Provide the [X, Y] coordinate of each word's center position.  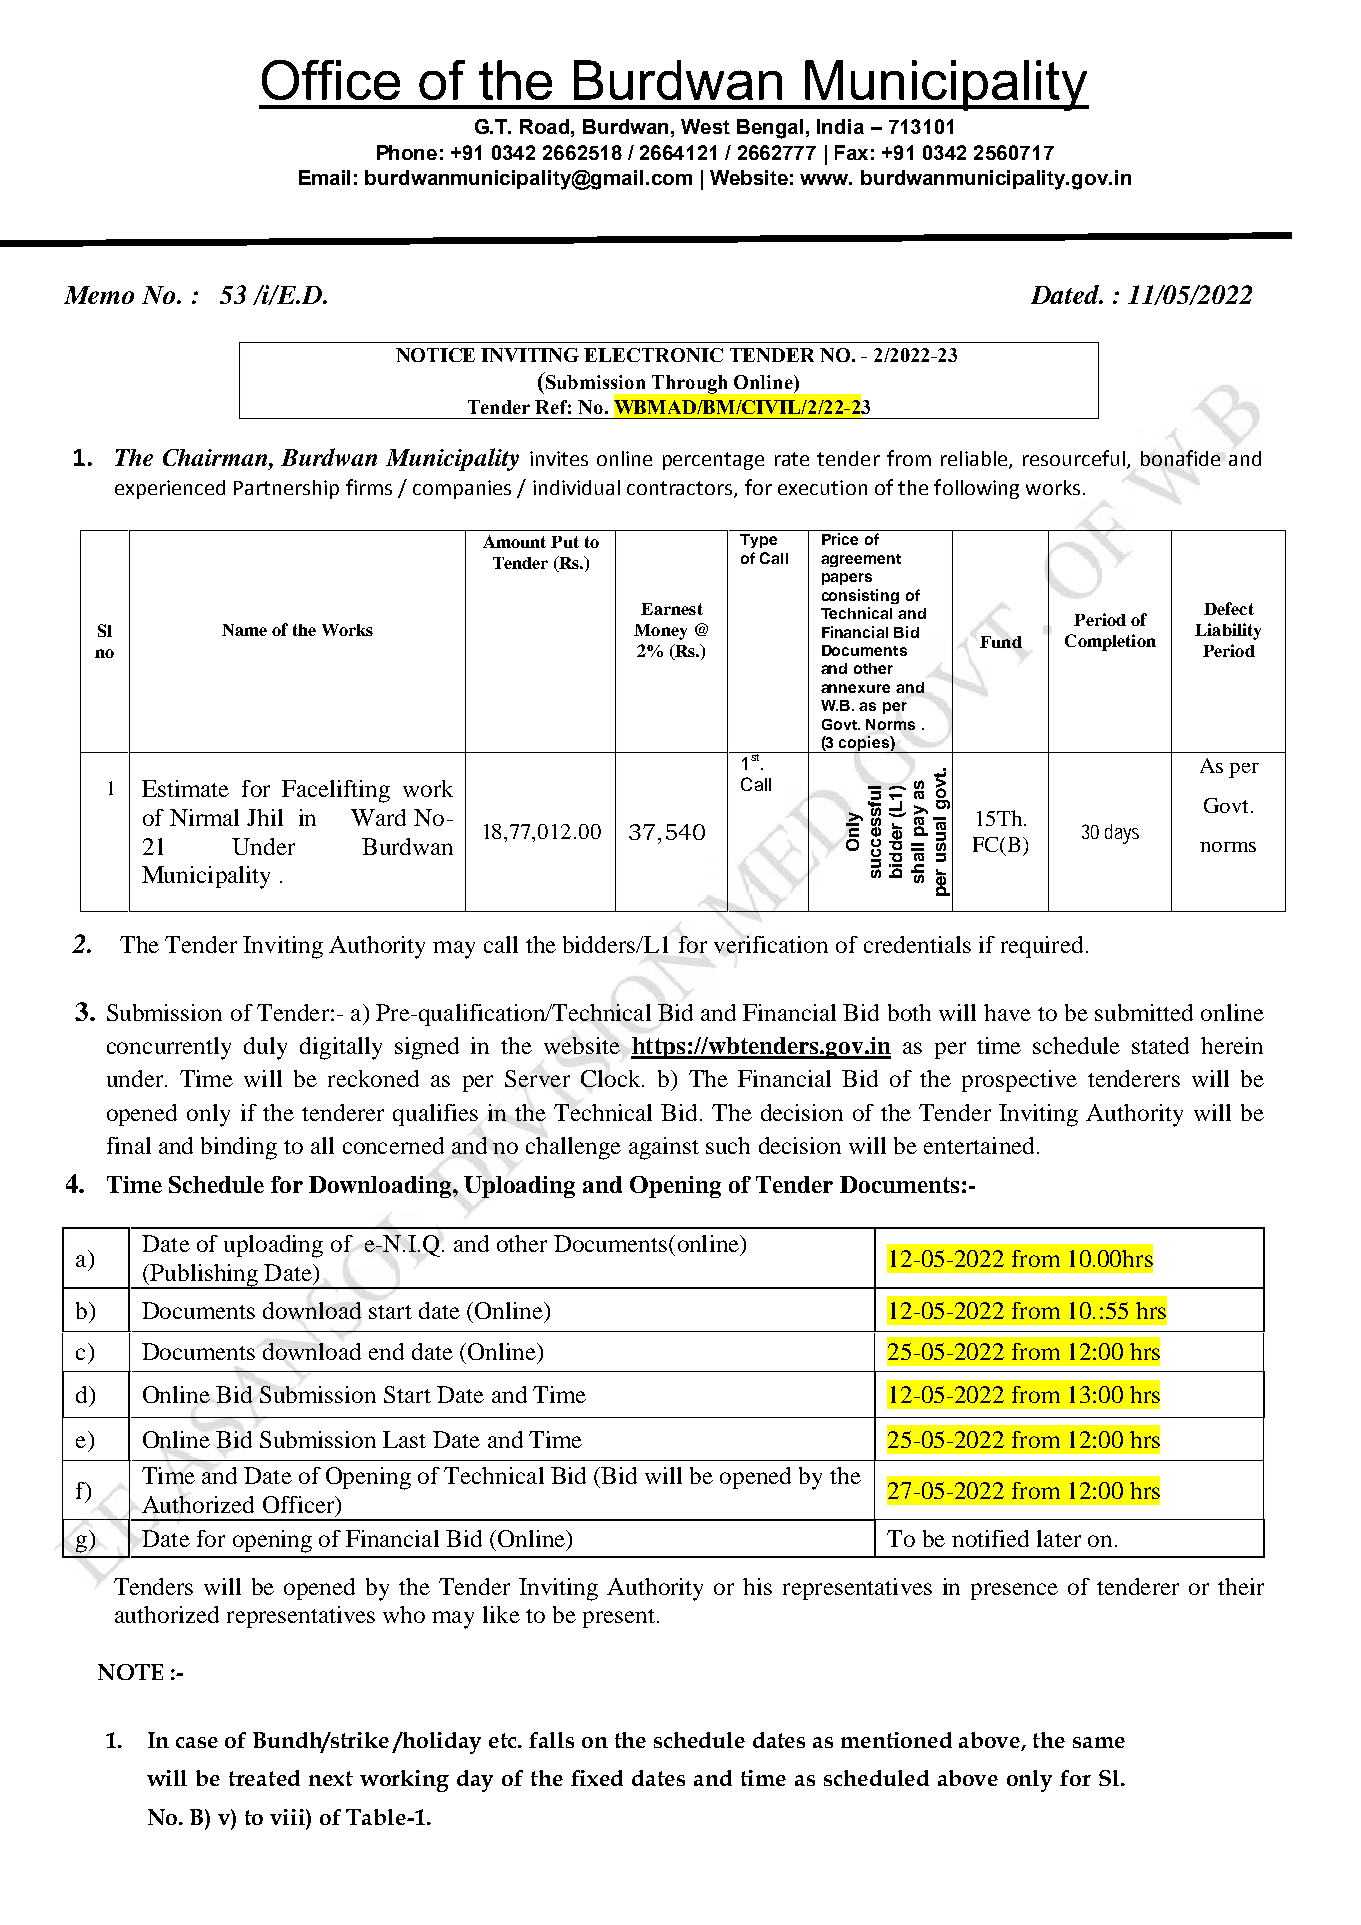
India [840, 126]
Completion [1110, 642]
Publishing [204, 1276]
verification [771, 944]
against [664, 1148]
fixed [597, 1778]
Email [324, 177]
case [197, 1742]
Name [244, 630]
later [1059, 1538]
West [705, 126]
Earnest [672, 609]
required [1042, 947]
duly [265, 1048]
